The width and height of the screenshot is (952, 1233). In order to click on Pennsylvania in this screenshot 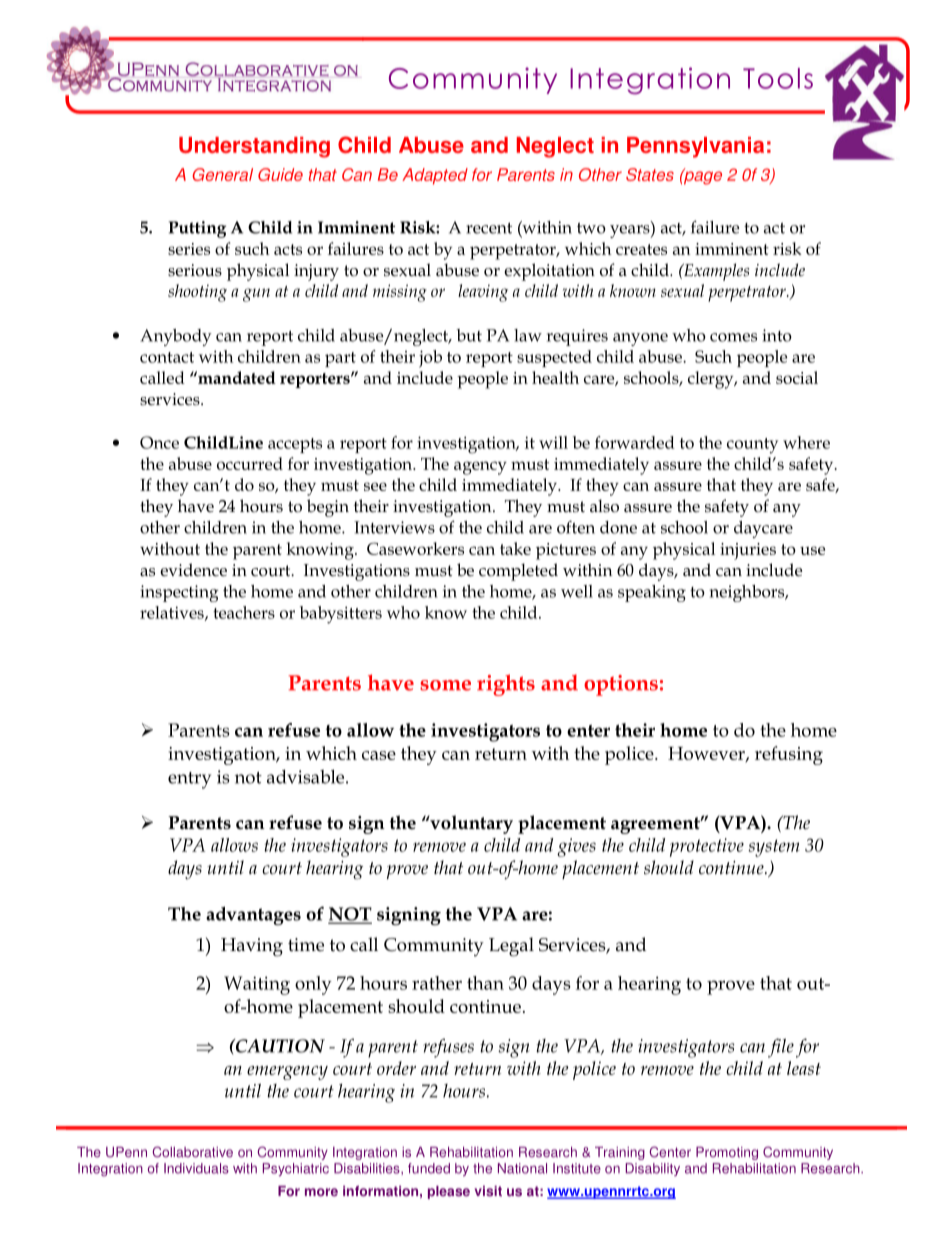, I will do `click(695, 147)`.
